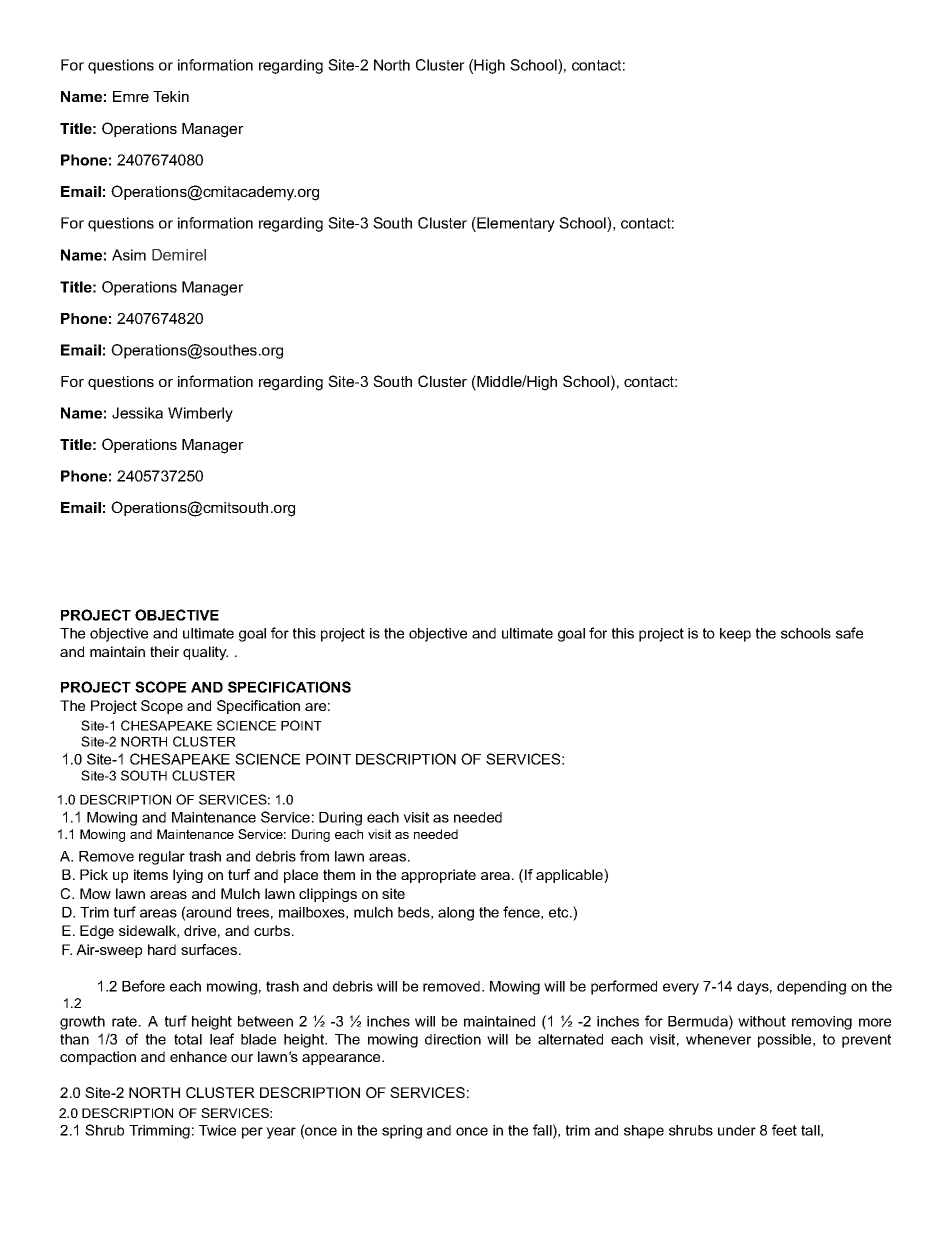 The image size is (952, 1233). Describe the element at coordinates (164, 651) in the document. I see `their` at that location.
